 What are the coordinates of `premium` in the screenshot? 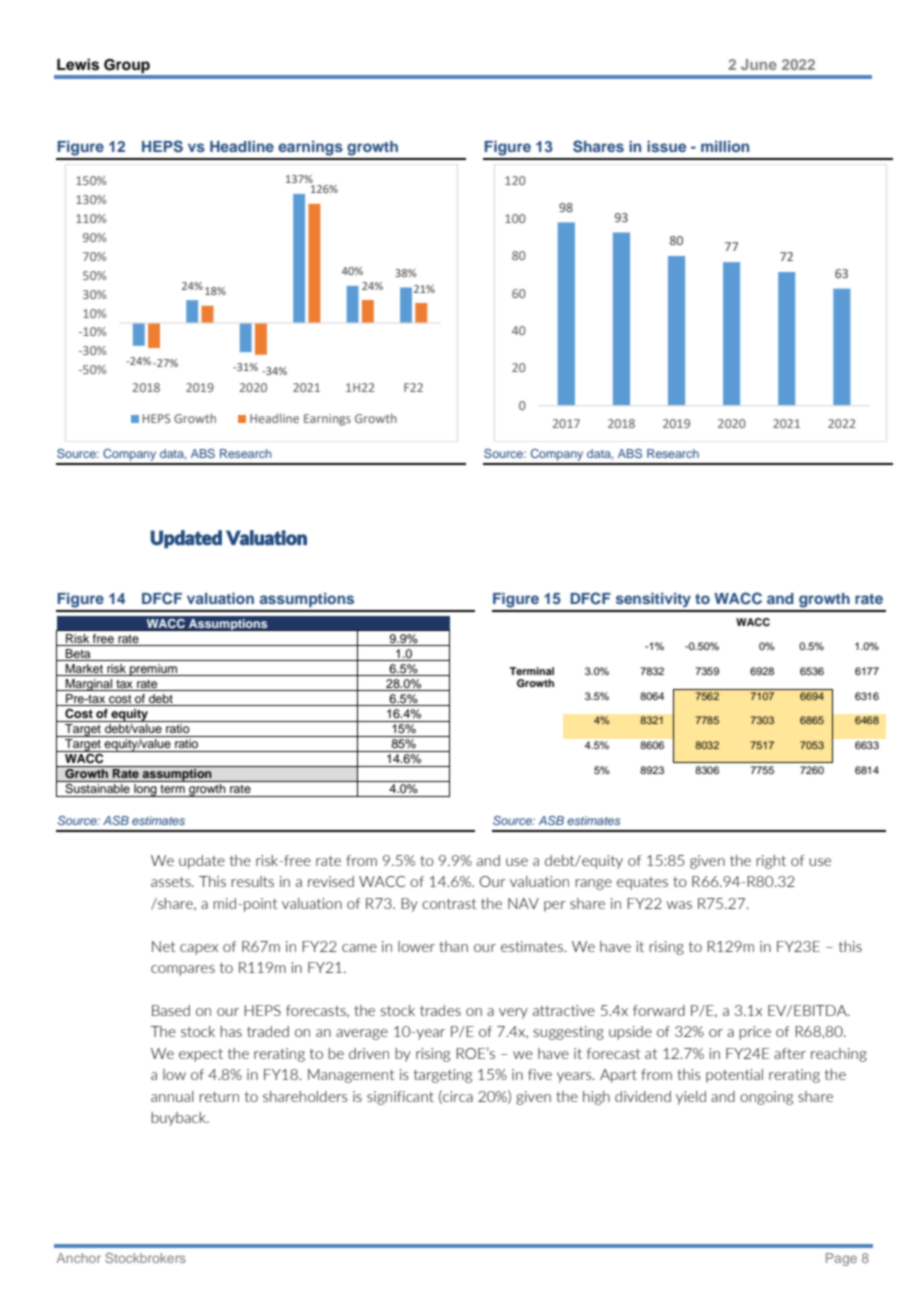 It's located at (153, 670).
